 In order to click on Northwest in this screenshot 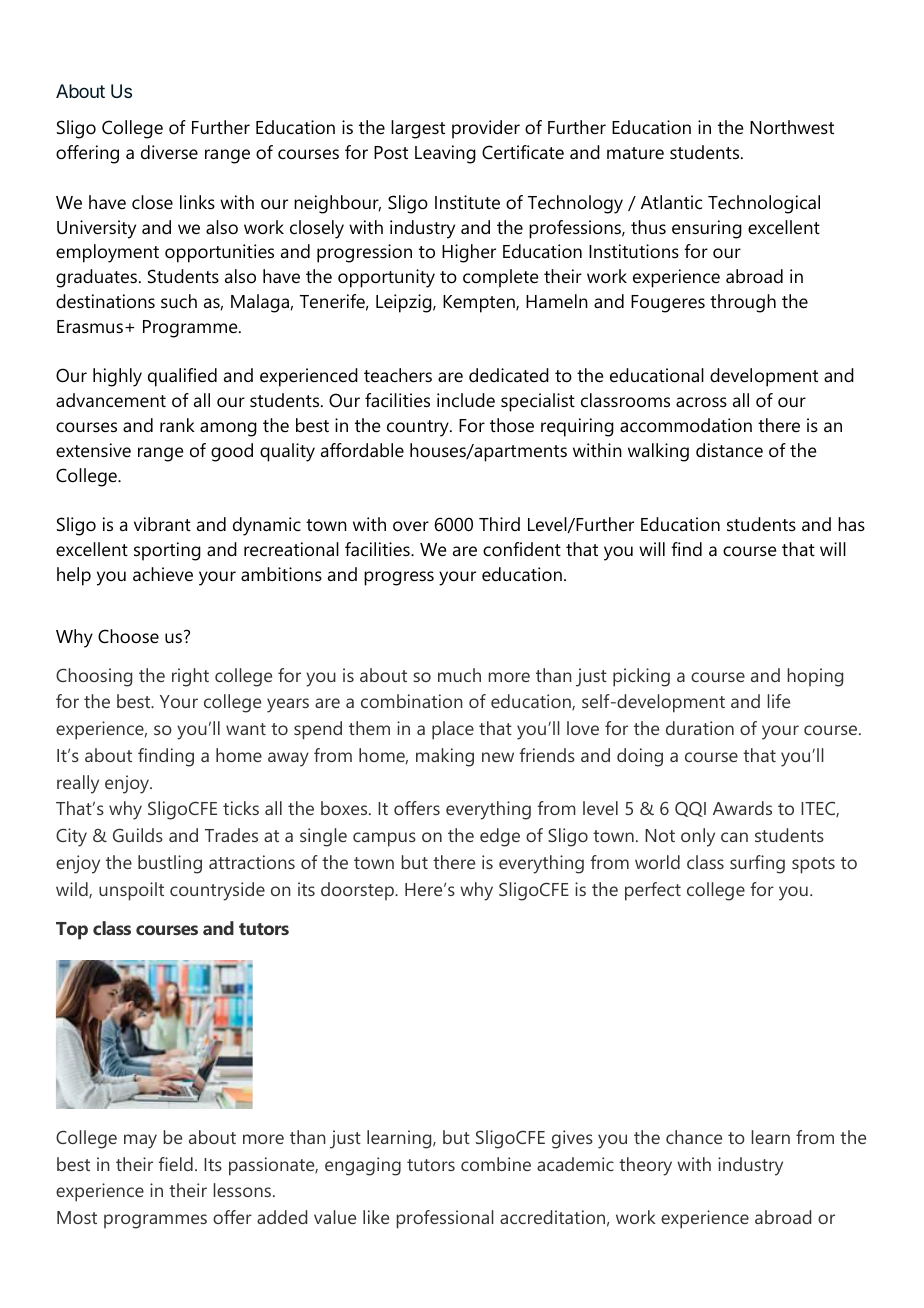, I will do `click(792, 127)`.
